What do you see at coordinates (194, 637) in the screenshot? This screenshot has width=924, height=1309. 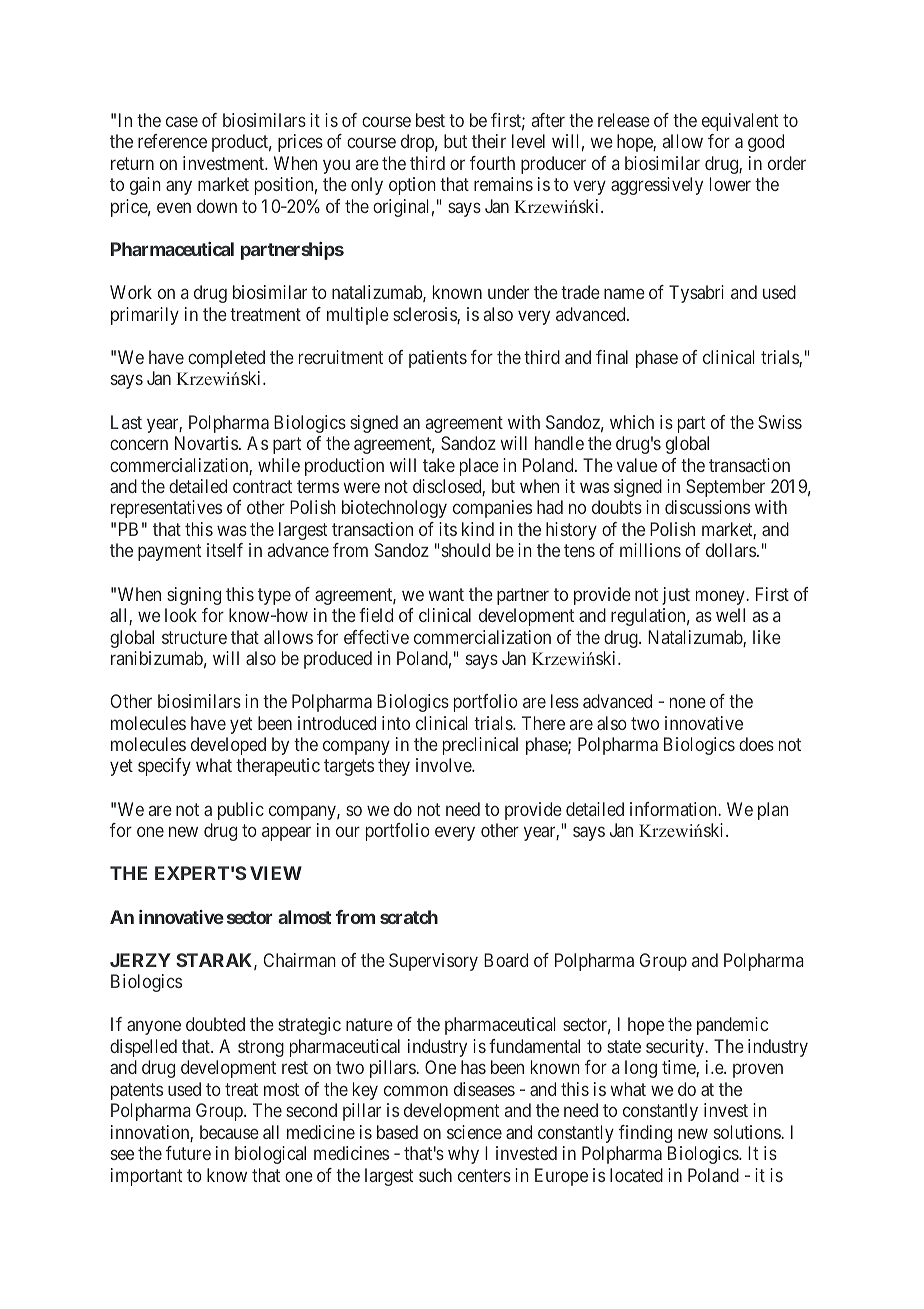 I see `structure` at bounding box center [194, 637].
